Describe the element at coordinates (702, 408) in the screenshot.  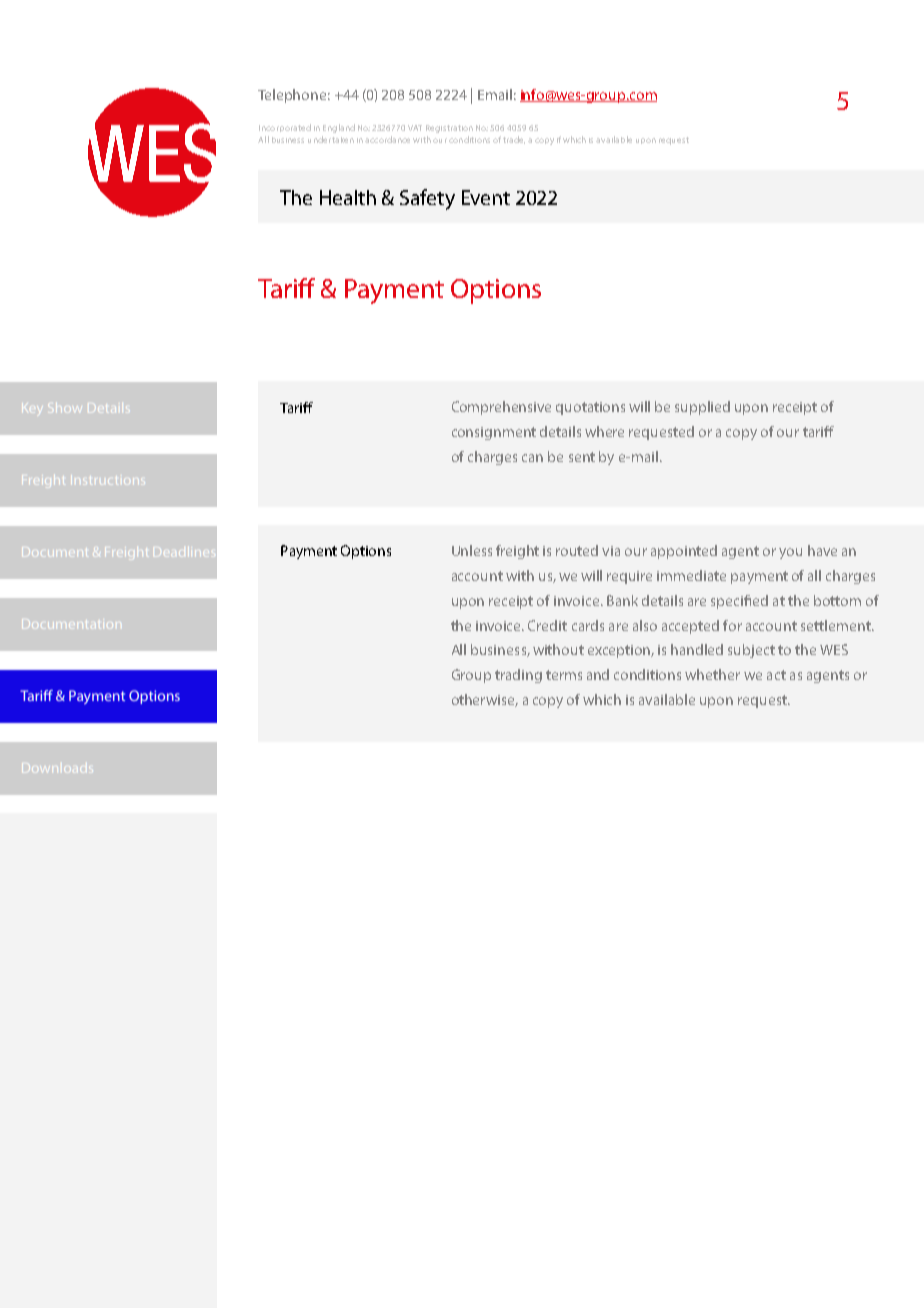
I see `supplied` at that location.
